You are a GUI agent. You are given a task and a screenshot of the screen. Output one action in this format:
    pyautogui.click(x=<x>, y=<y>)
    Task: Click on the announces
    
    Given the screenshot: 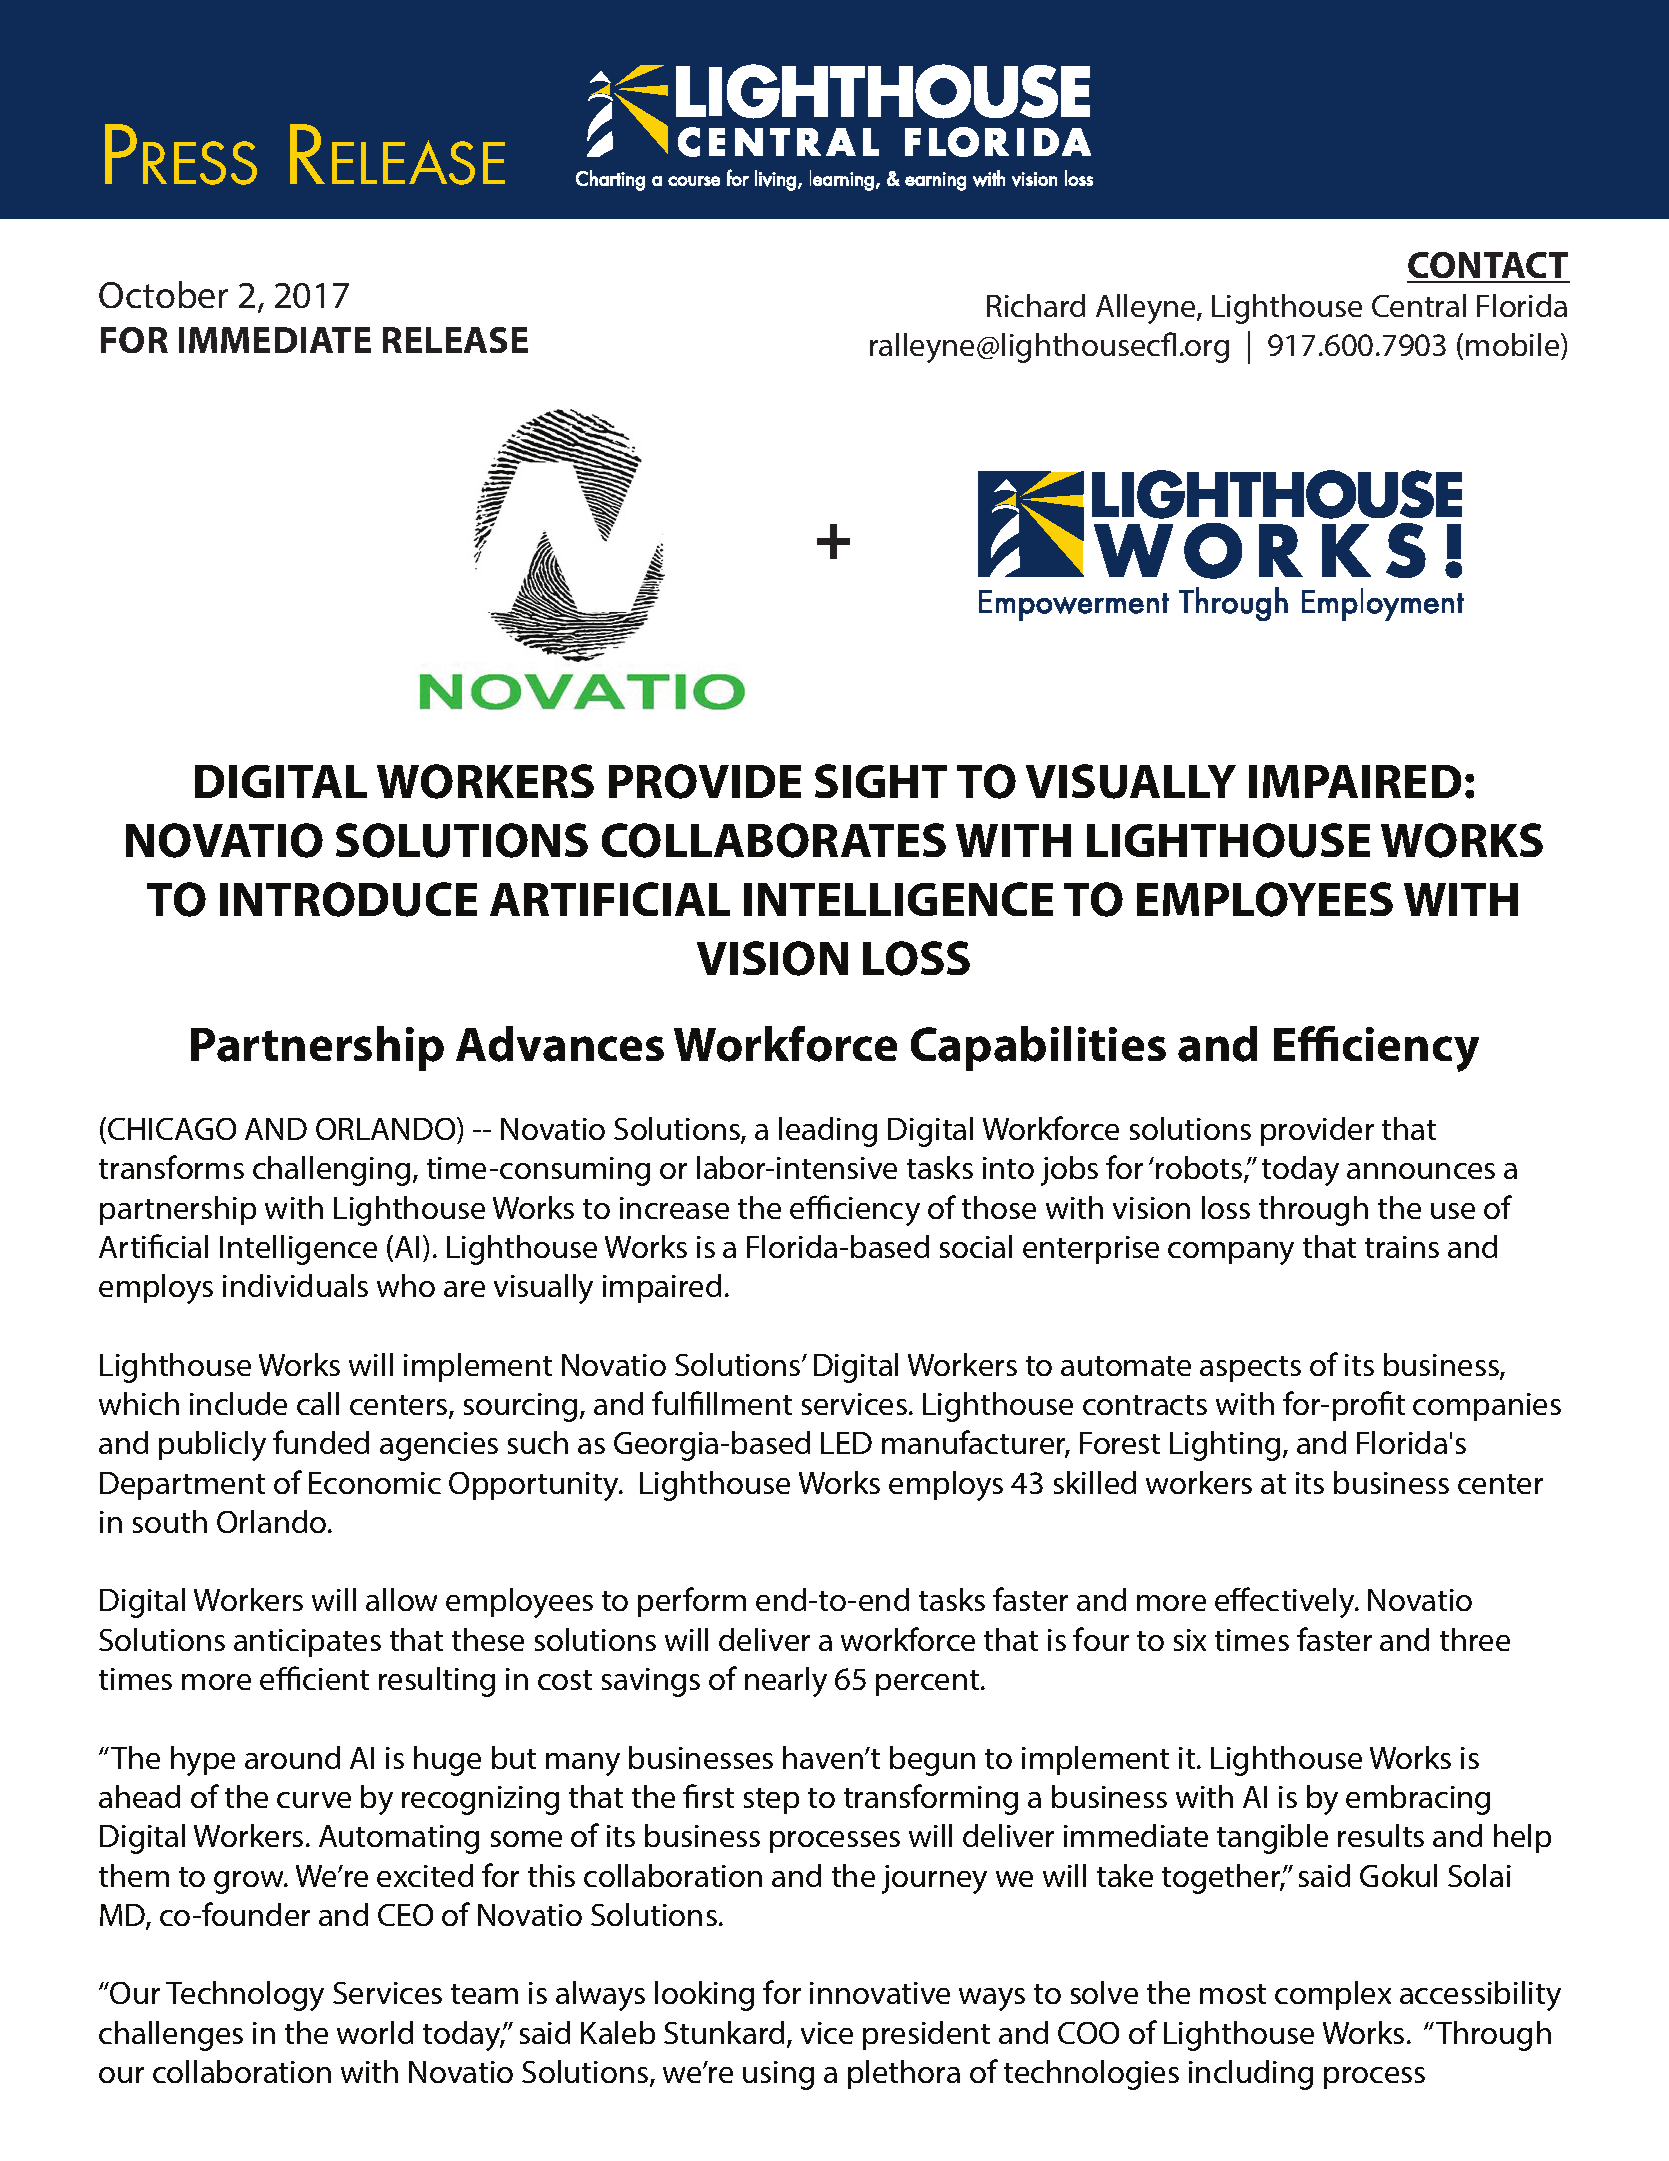 What is the action you would take?
    pyautogui.click(x=1421, y=1171)
